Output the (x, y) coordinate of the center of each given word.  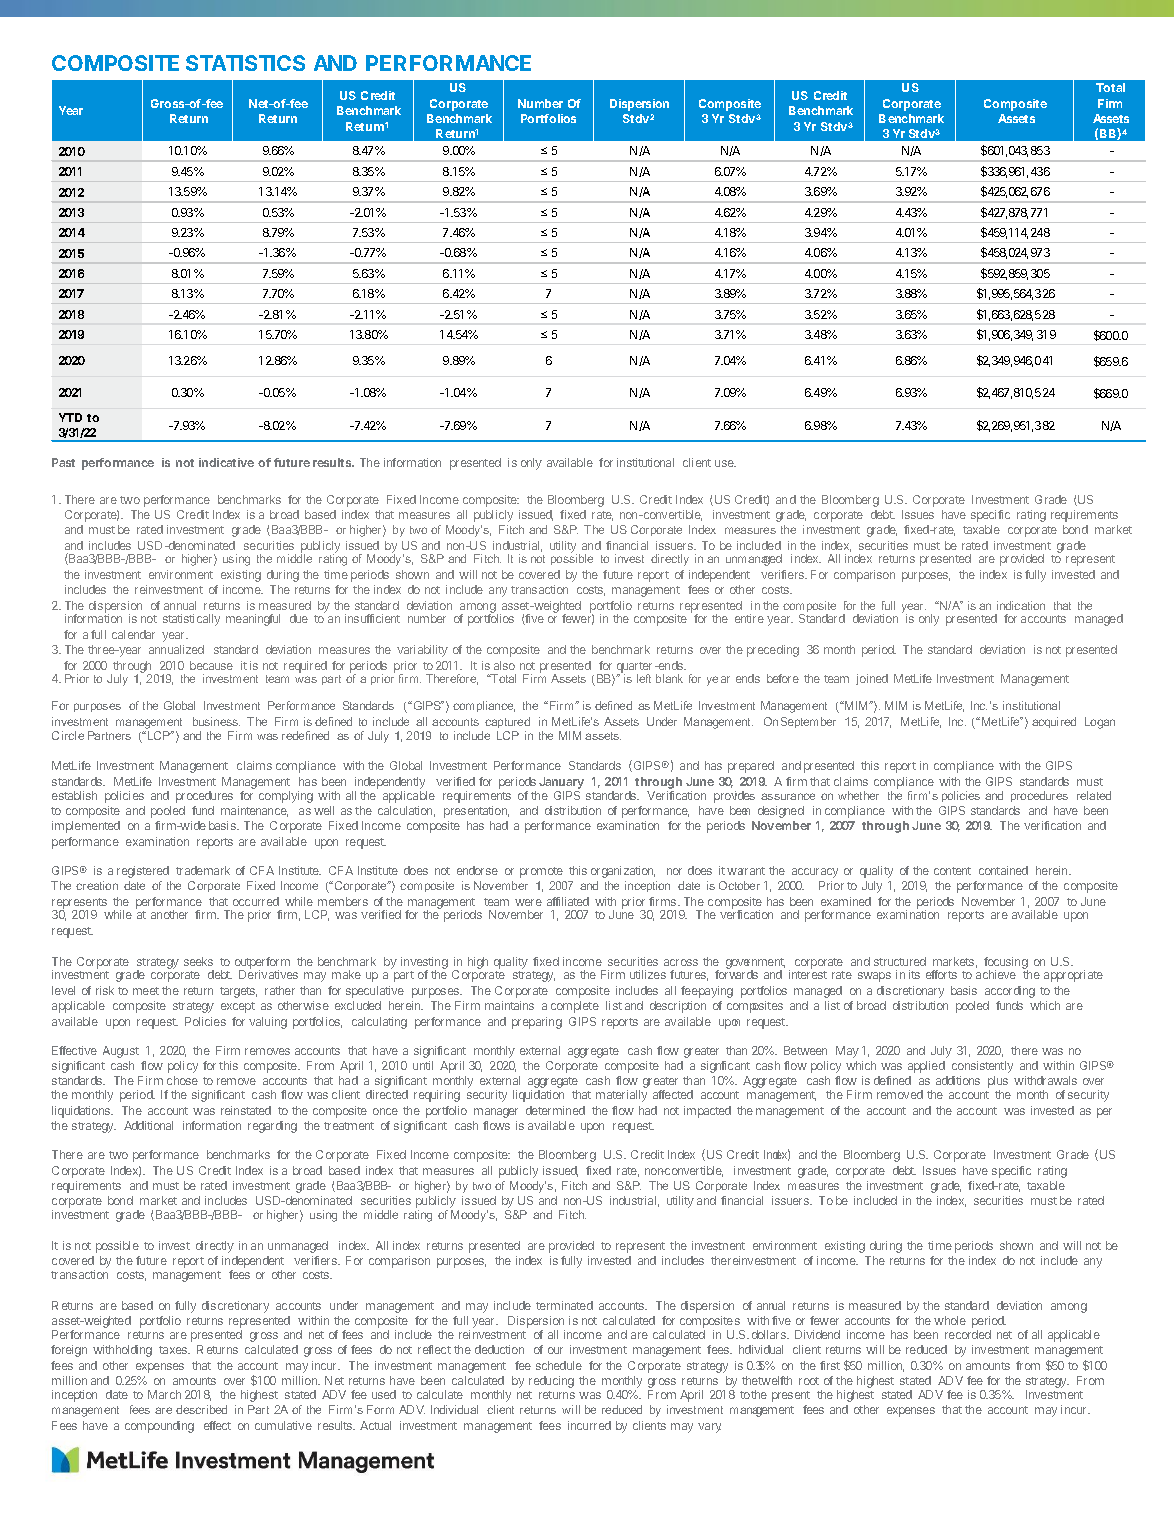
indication (1021, 605)
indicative (226, 462)
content (952, 871)
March (164, 1394)
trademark (203, 870)
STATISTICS (245, 63)
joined (872, 679)
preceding (773, 651)
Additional (148, 1125)
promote (541, 872)
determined (555, 1110)
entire (749, 618)
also (504, 665)
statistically (191, 620)
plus (998, 1083)
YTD (70, 417)
